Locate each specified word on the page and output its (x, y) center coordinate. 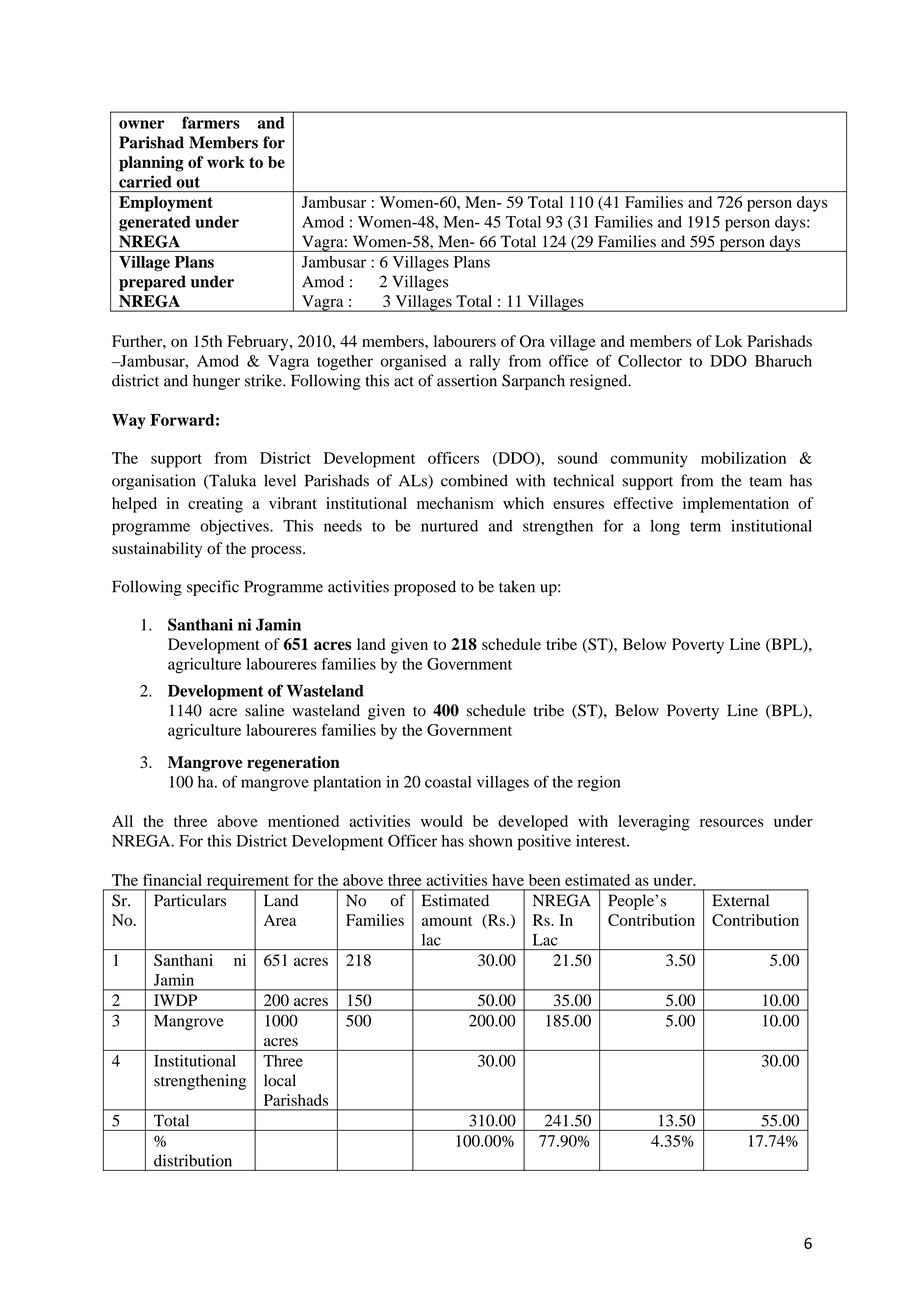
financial (172, 880)
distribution (193, 1160)
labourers (465, 341)
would (442, 821)
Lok (728, 341)
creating (215, 505)
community (649, 460)
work (226, 162)
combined (474, 480)
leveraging (654, 823)
